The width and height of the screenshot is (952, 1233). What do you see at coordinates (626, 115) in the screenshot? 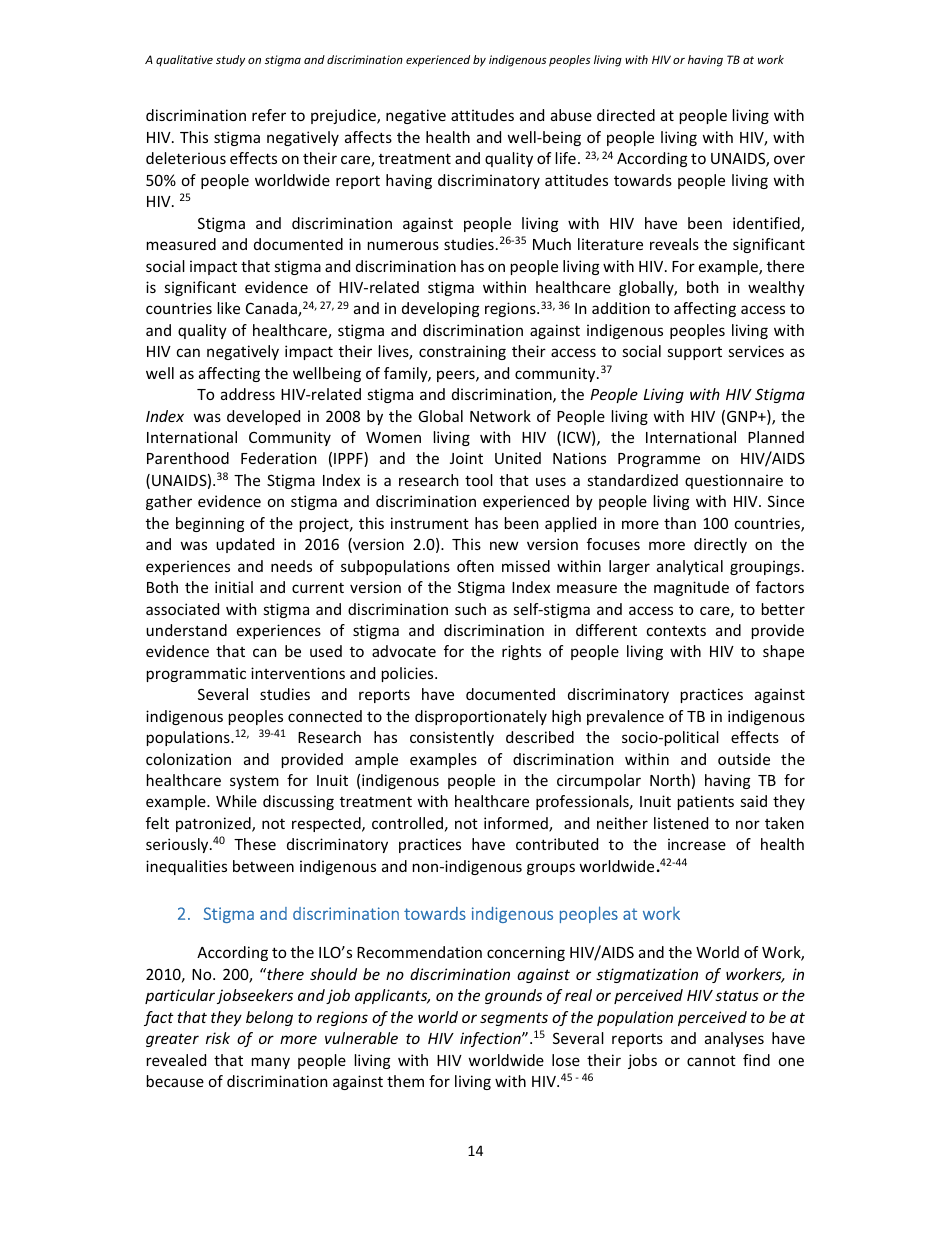
I see `directed` at bounding box center [626, 115].
